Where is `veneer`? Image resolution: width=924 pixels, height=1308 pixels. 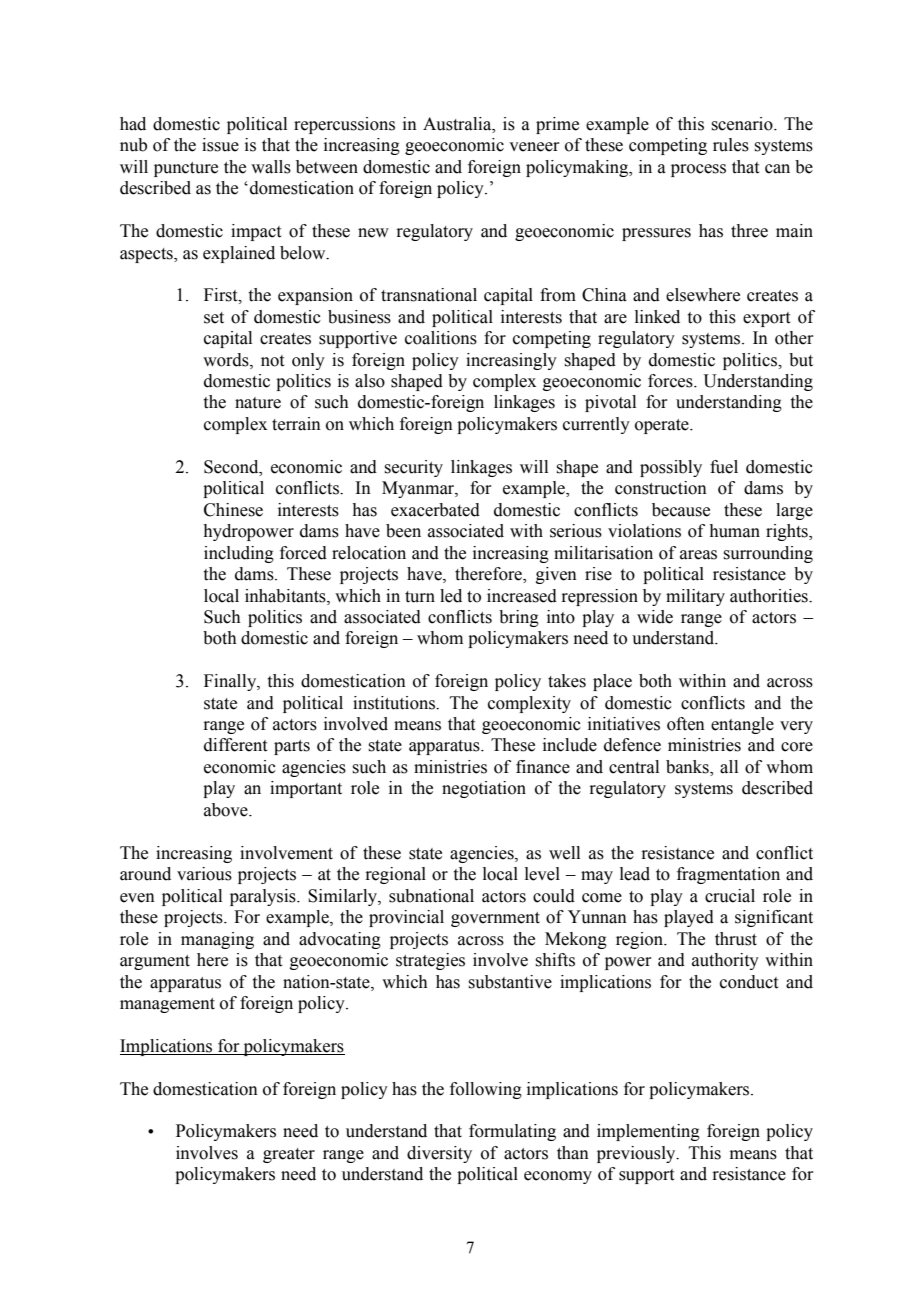
veneer is located at coordinates (534, 147).
